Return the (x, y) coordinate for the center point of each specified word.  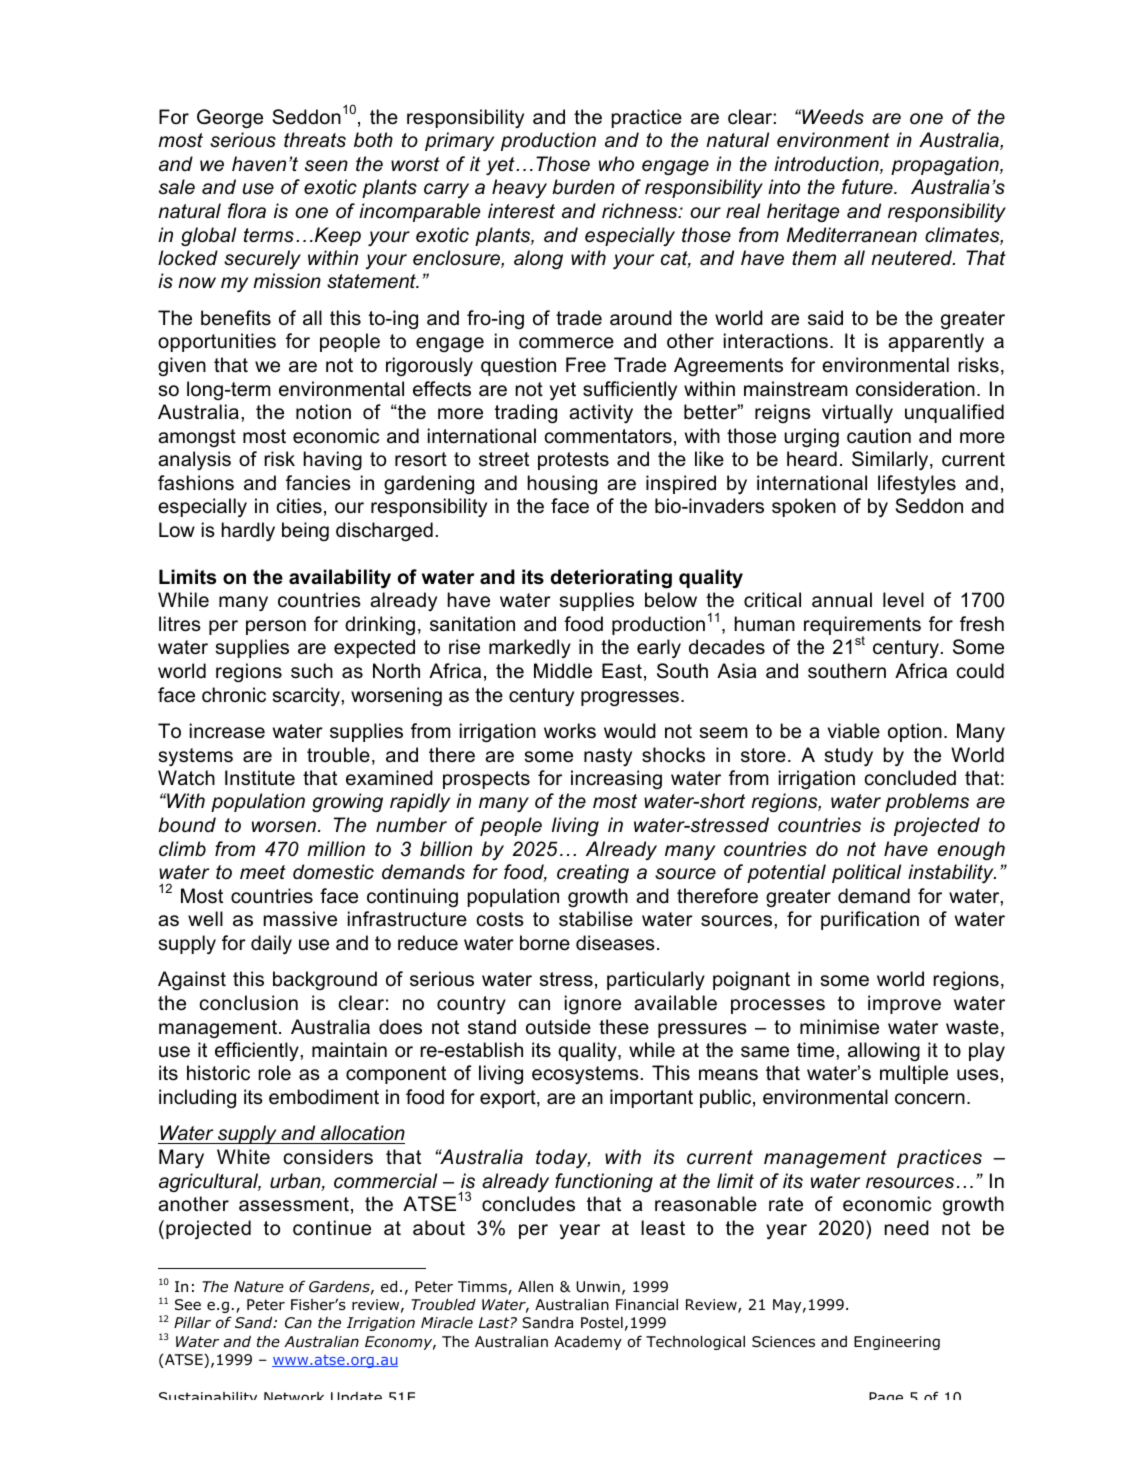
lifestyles (917, 484)
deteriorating (611, 579)
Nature (259, 1287)
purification (870, 920)
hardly (248, 531)
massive (300, 919)
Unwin (598, 1287)
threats (315, 140)
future (868, 187)
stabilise (596, 919)
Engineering (897, 1343)
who (616, 164)
